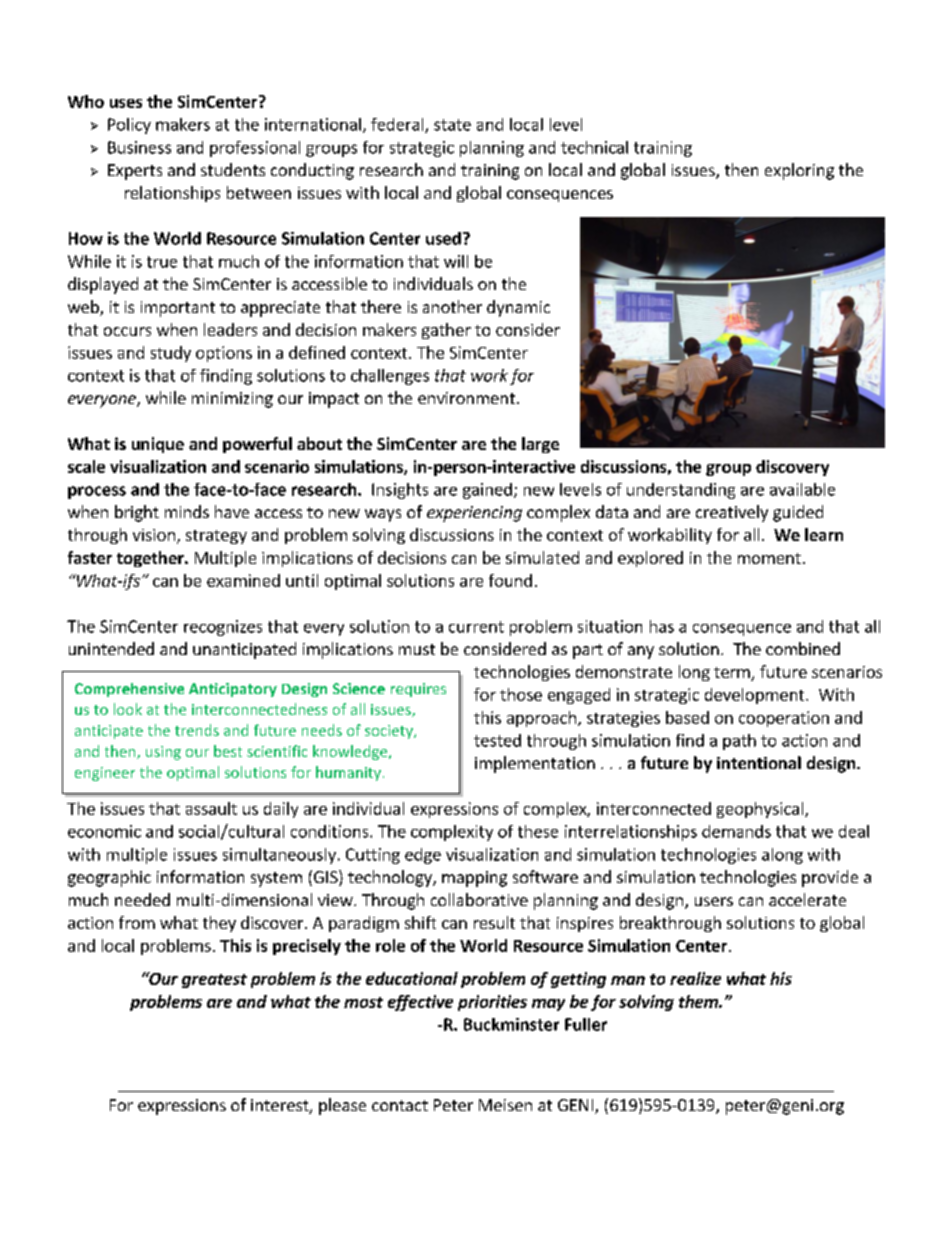 The image size is (952, 1233). Describe the element at coordinates (476, 627) in the page. I see `current` at that location.
